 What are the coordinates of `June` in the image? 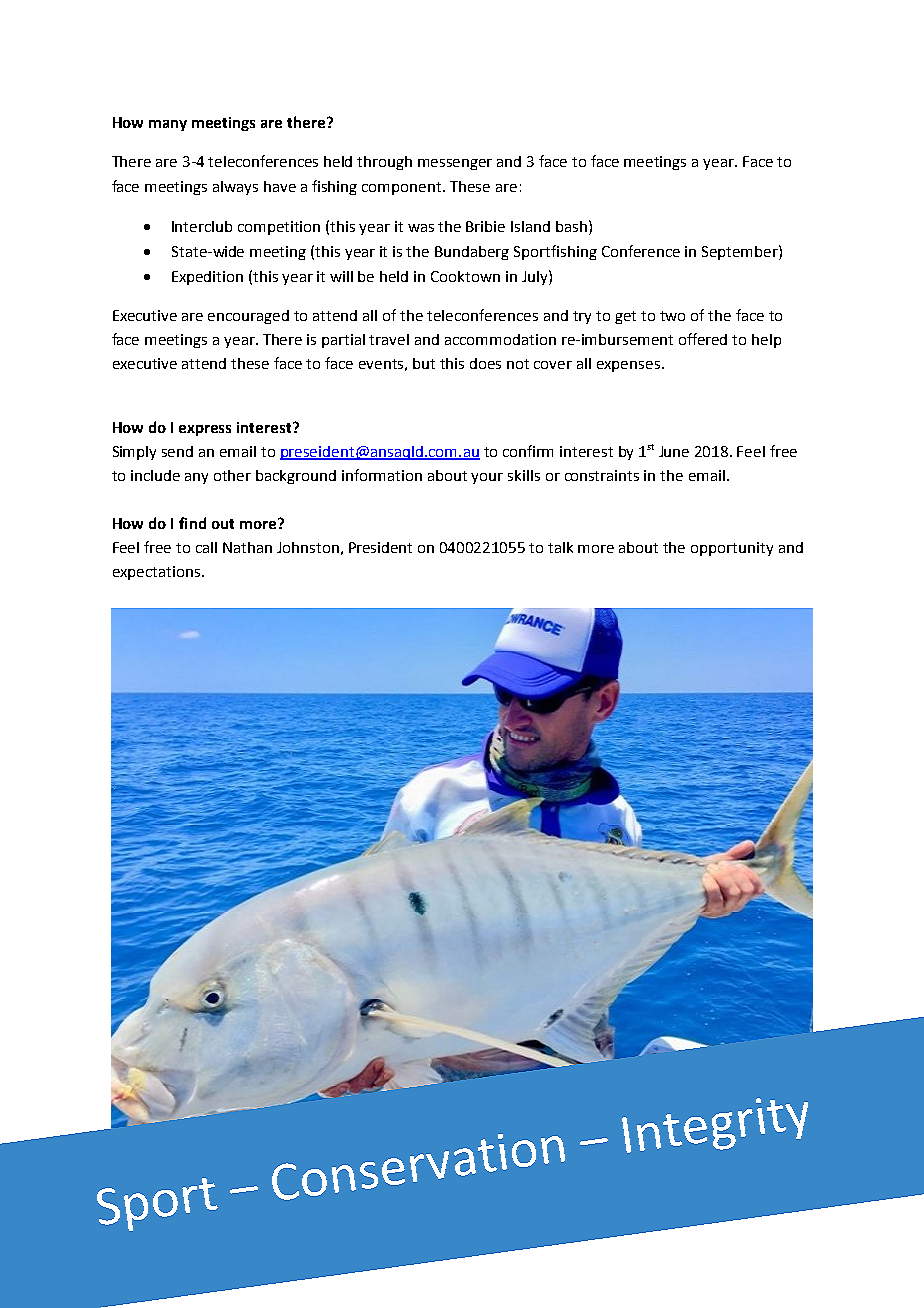 It's located at (674, 451).
